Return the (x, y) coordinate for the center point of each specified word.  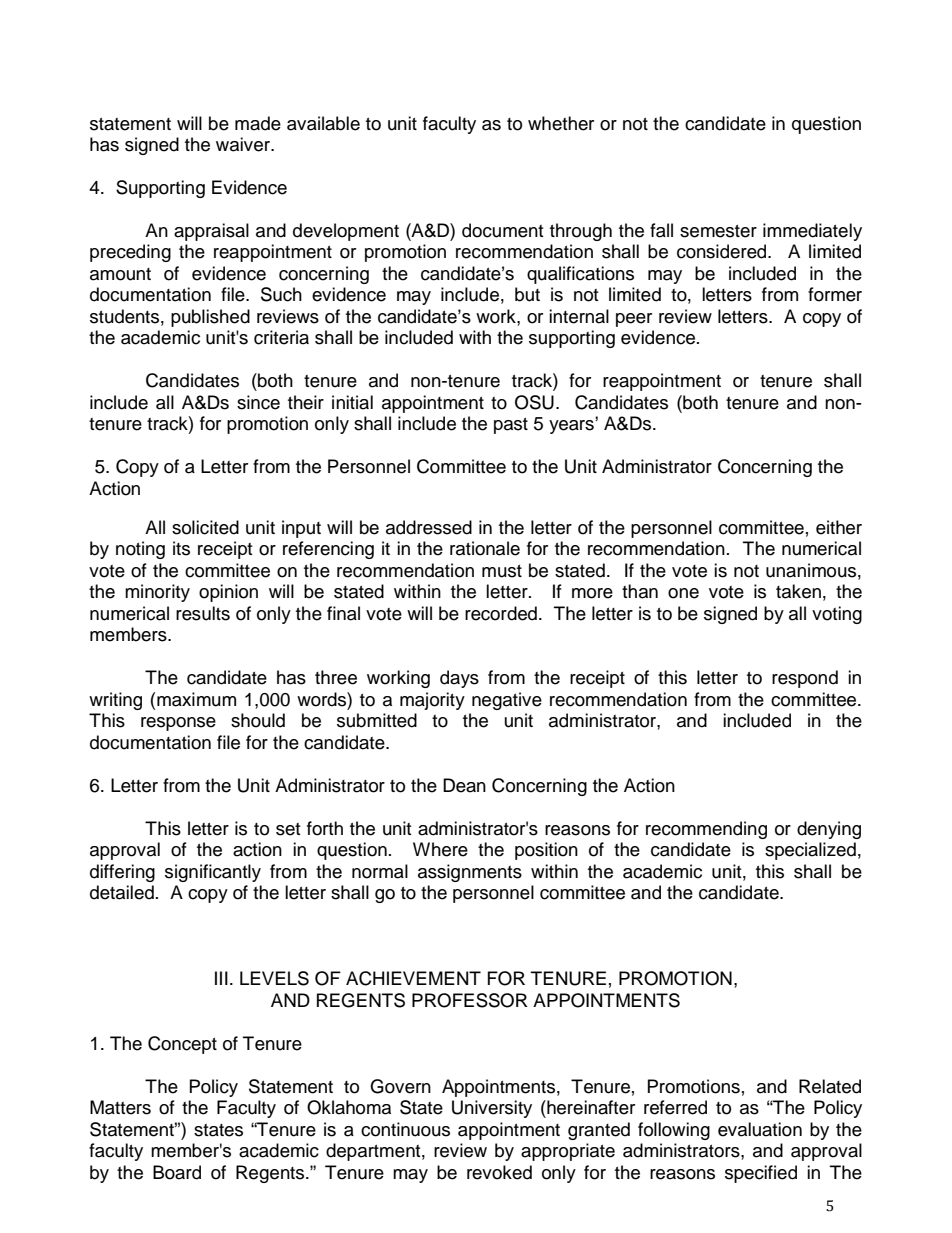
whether (561, 123)
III (221, 978)
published (210, 318)
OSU (534, 402)
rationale (485, 548)
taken (798, 591)
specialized (810, 851)
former (835, 294)
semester (718, 231)
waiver (244, 144)
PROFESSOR (470, 1000)
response (178, 724)
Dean (464, 785)
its (181, 548)
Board (177, 1172)
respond (805, 679)
